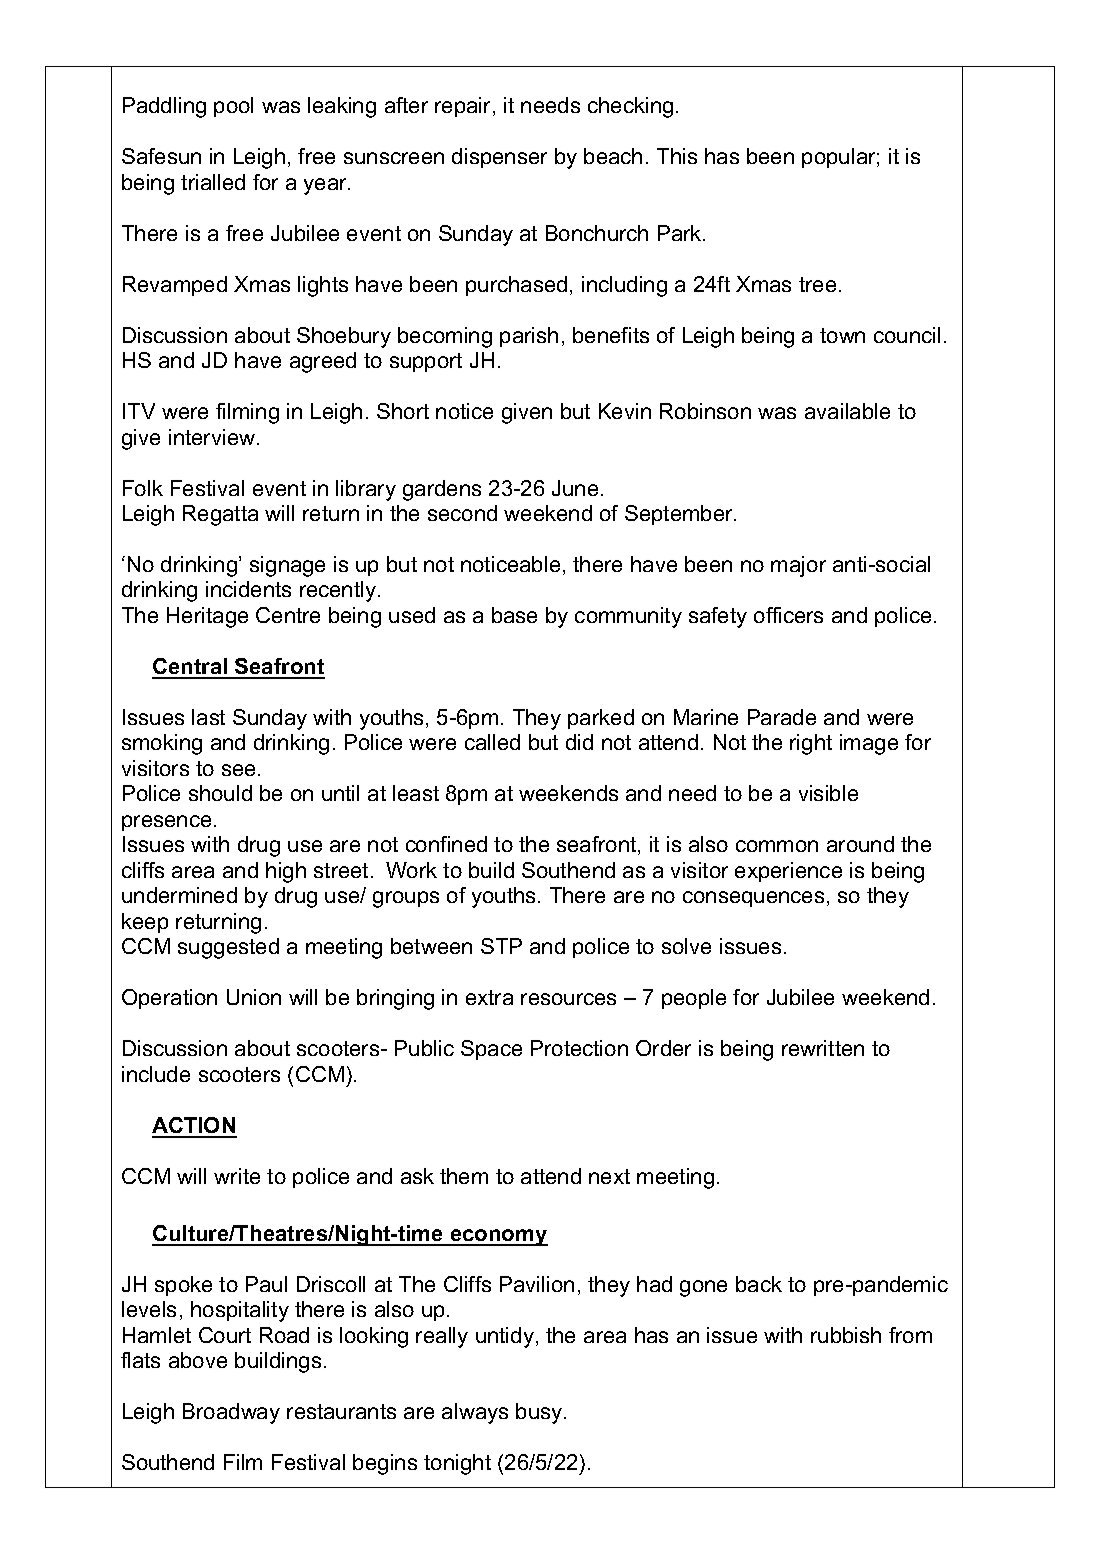 This screenshot has width=1100, height=1555. I want to click on called, so click(492, 742).
